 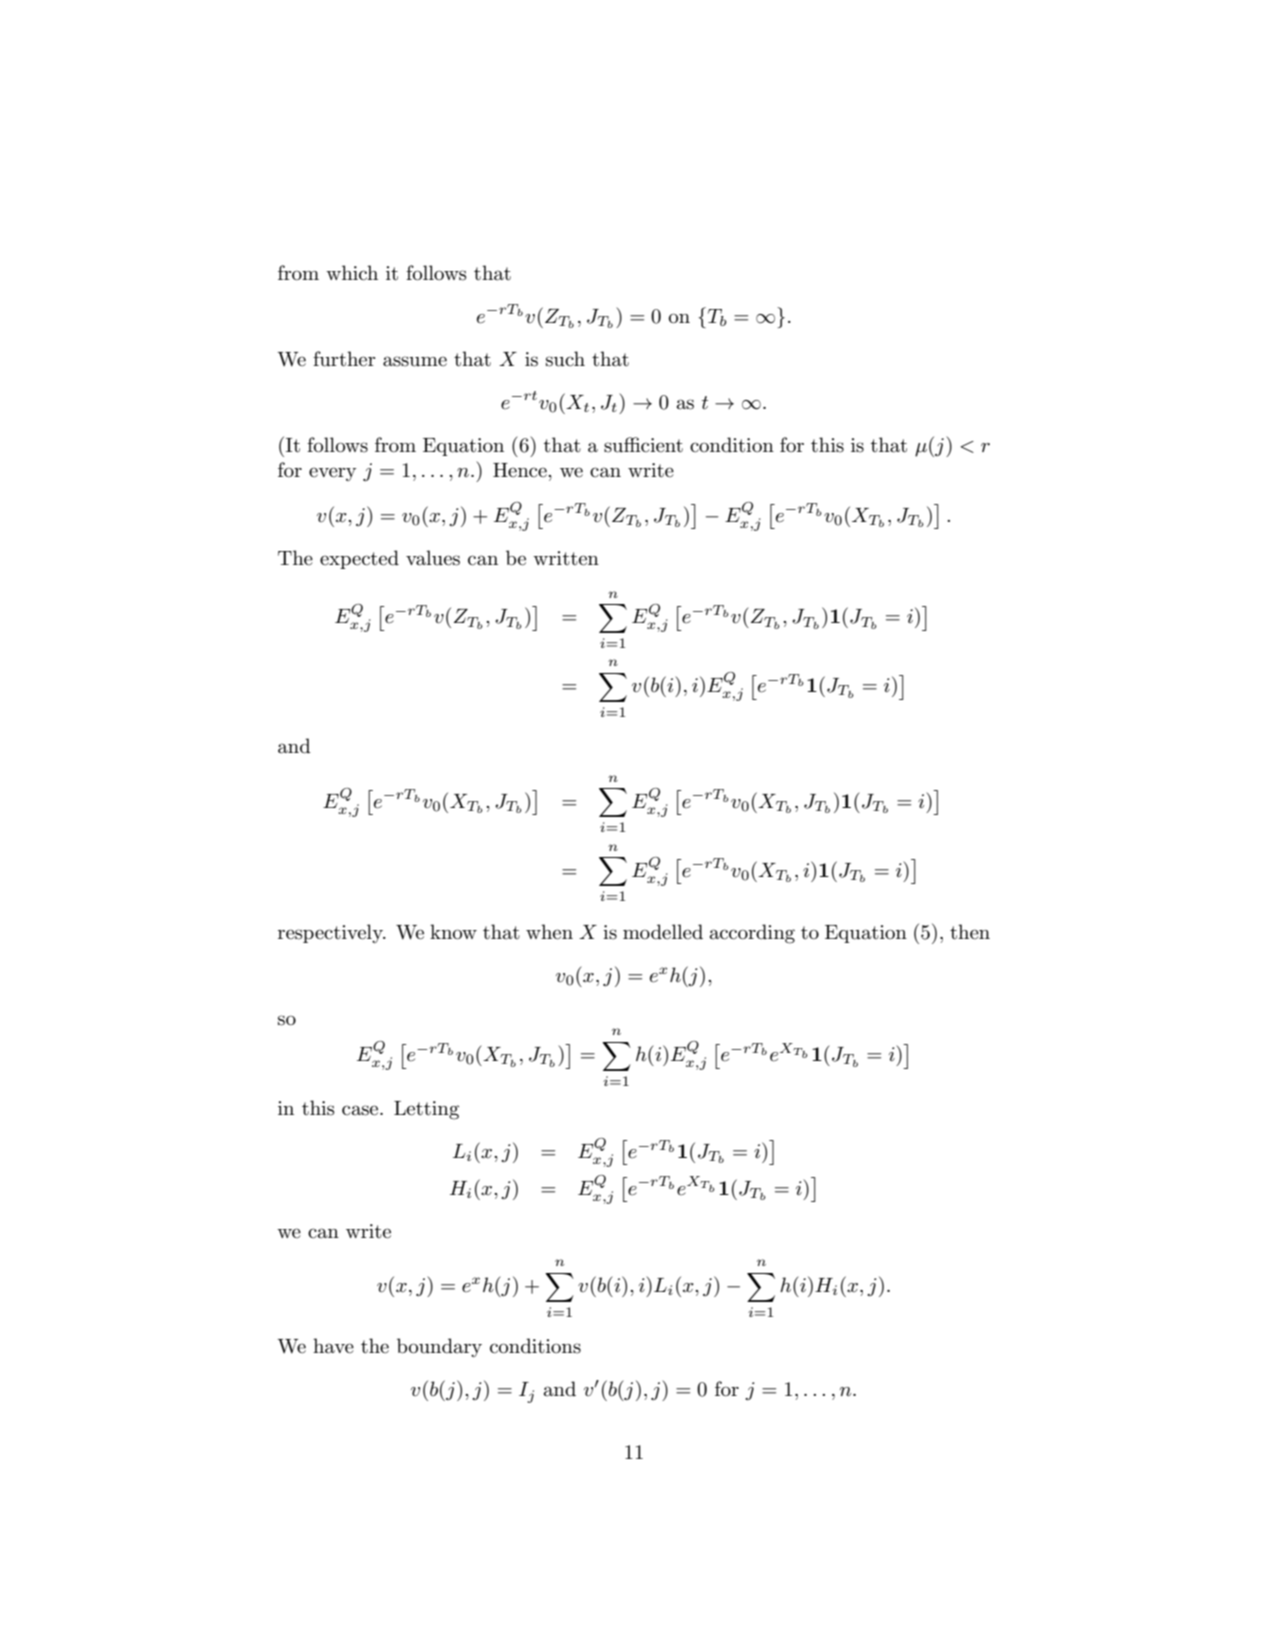 What do you see at coordinates (663, 932) in the screenshot?
I see `modelled` at bounding box center [663, 932].
